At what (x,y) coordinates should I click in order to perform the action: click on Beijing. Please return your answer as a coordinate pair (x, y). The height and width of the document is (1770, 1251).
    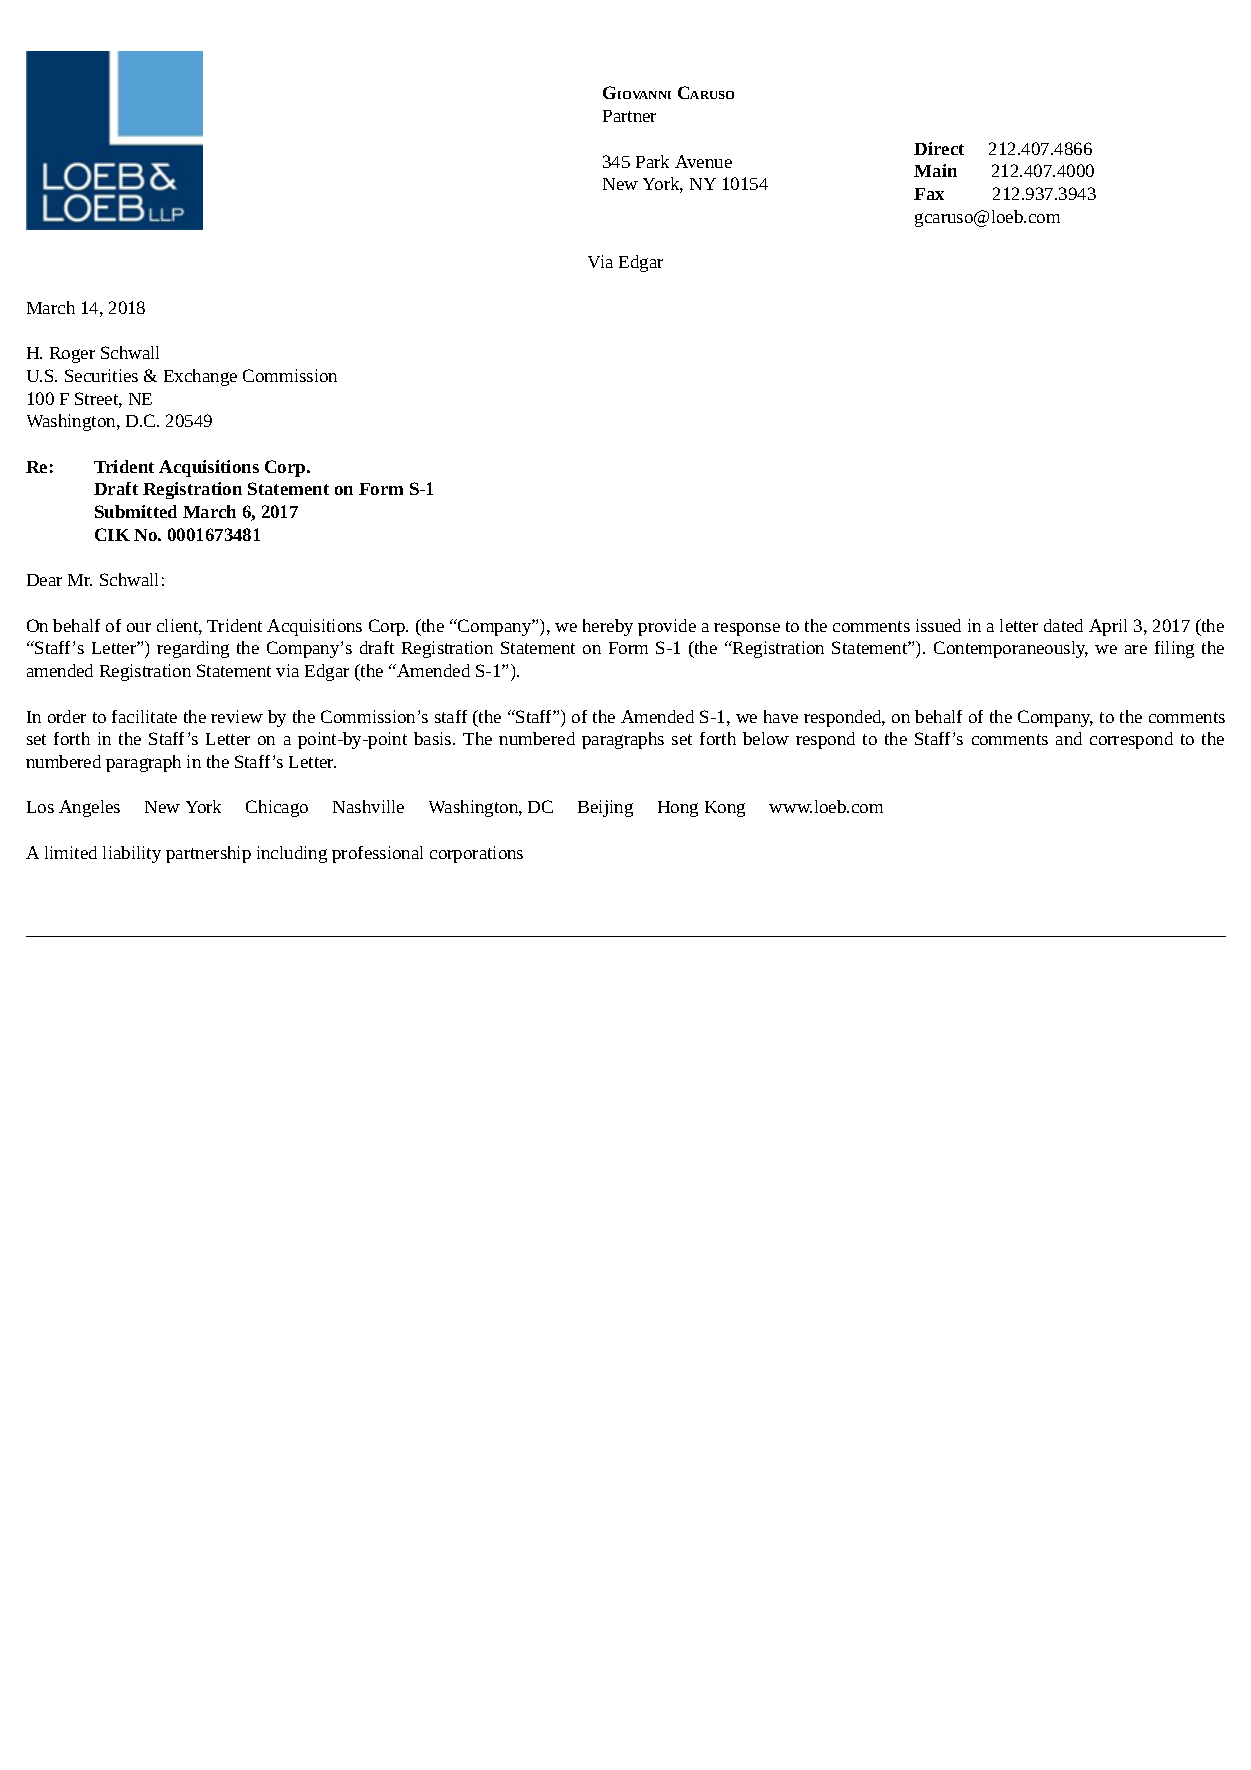
    Looking at the image, I should click on (605, 808).
